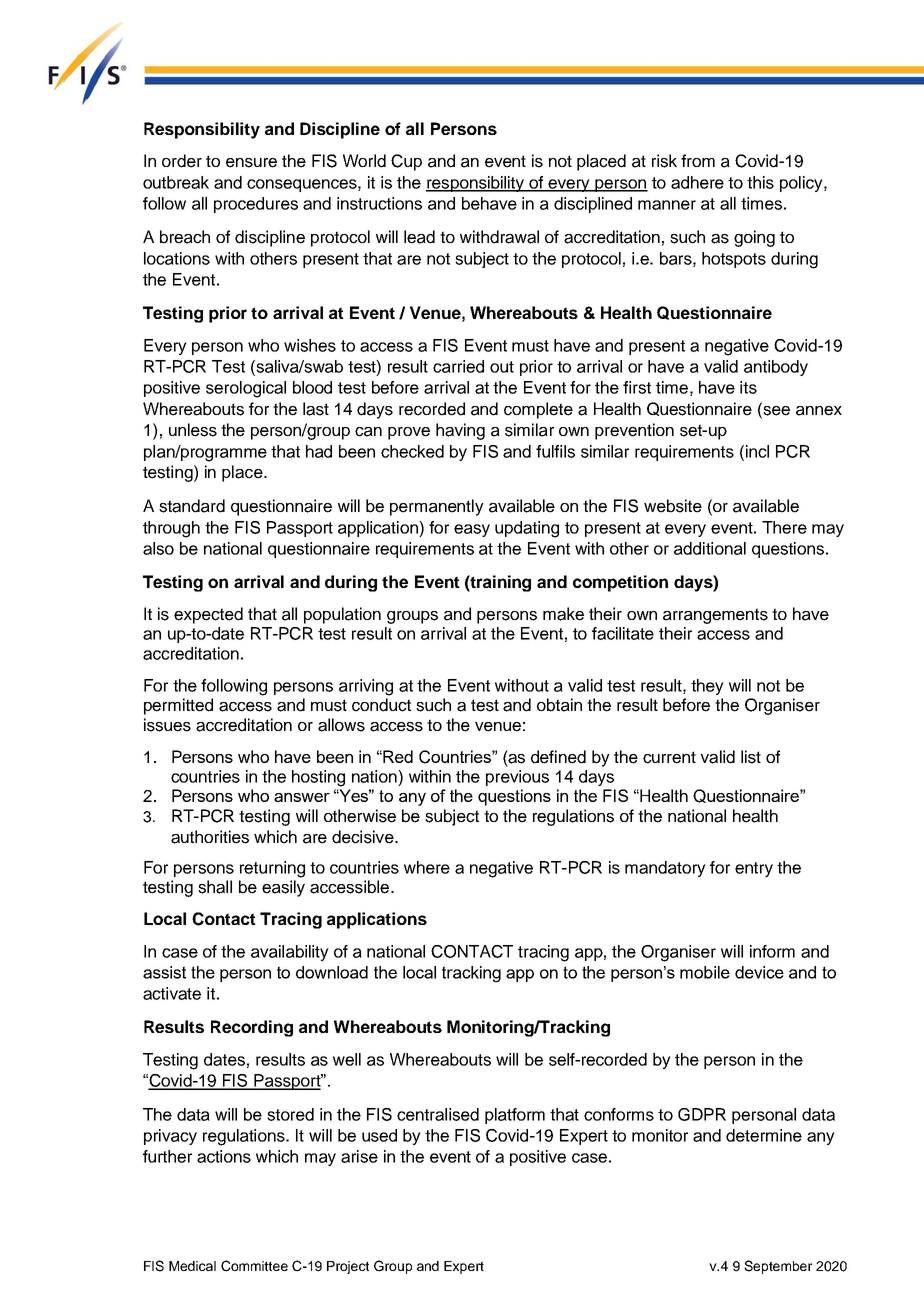  What do you see at coordinates (754, 869) in the image?
I see `entry` at bounding box center [754, 869].
